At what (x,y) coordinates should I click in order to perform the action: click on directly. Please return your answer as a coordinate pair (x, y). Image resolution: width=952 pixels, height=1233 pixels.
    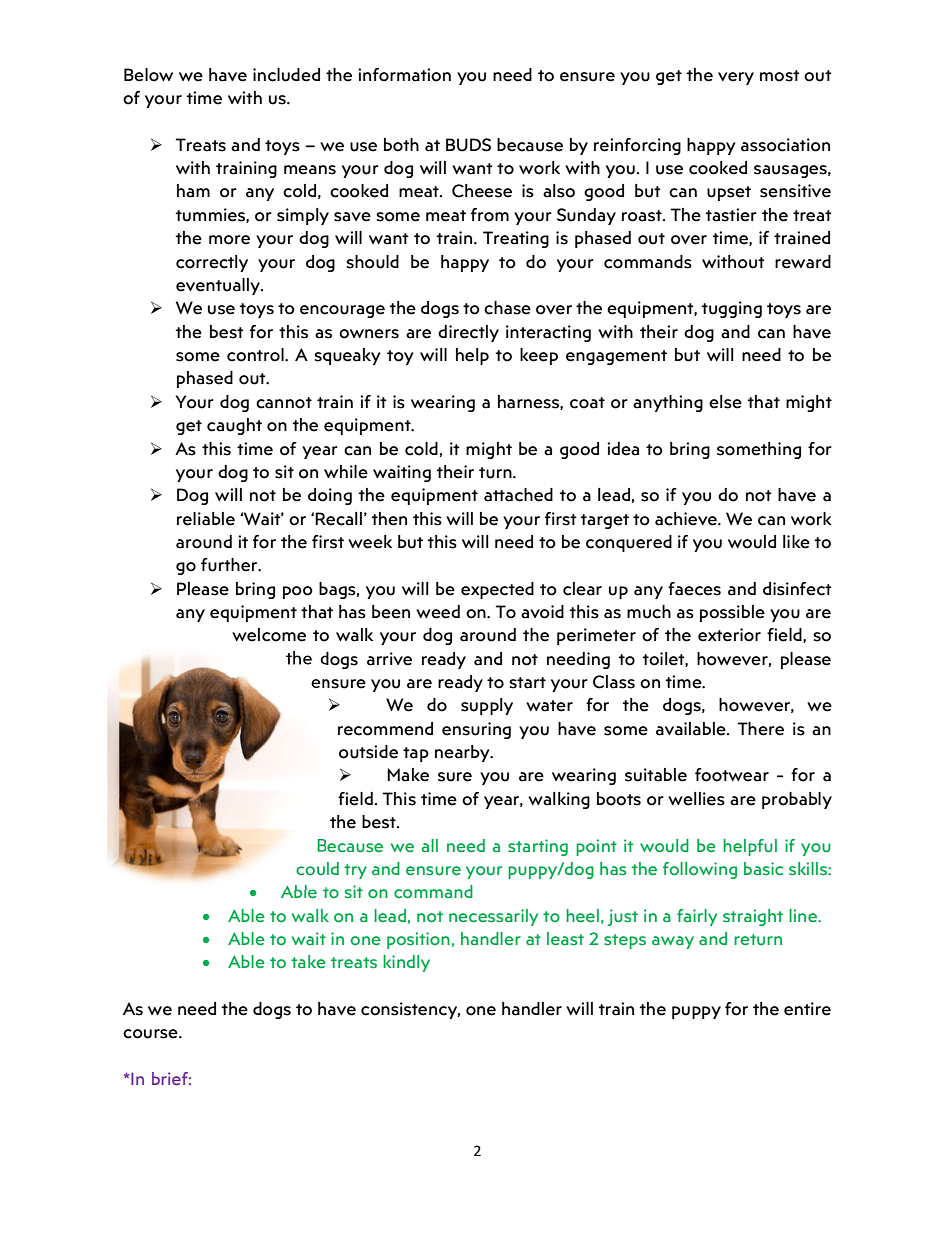
    Looking at the image, I should click on (468, 333).
